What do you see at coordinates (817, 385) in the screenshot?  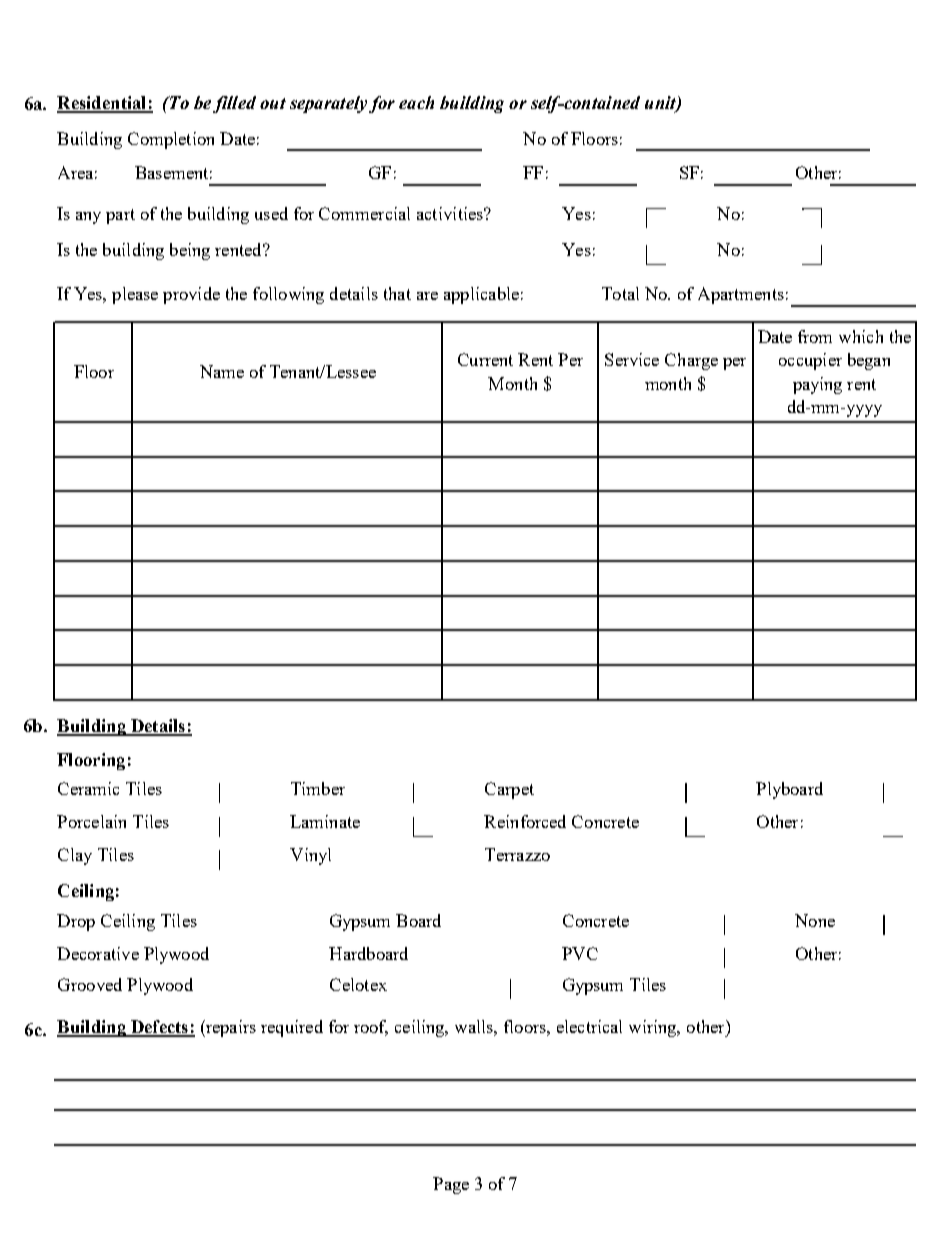 I see `paying` at bounding box center [817, 385].
